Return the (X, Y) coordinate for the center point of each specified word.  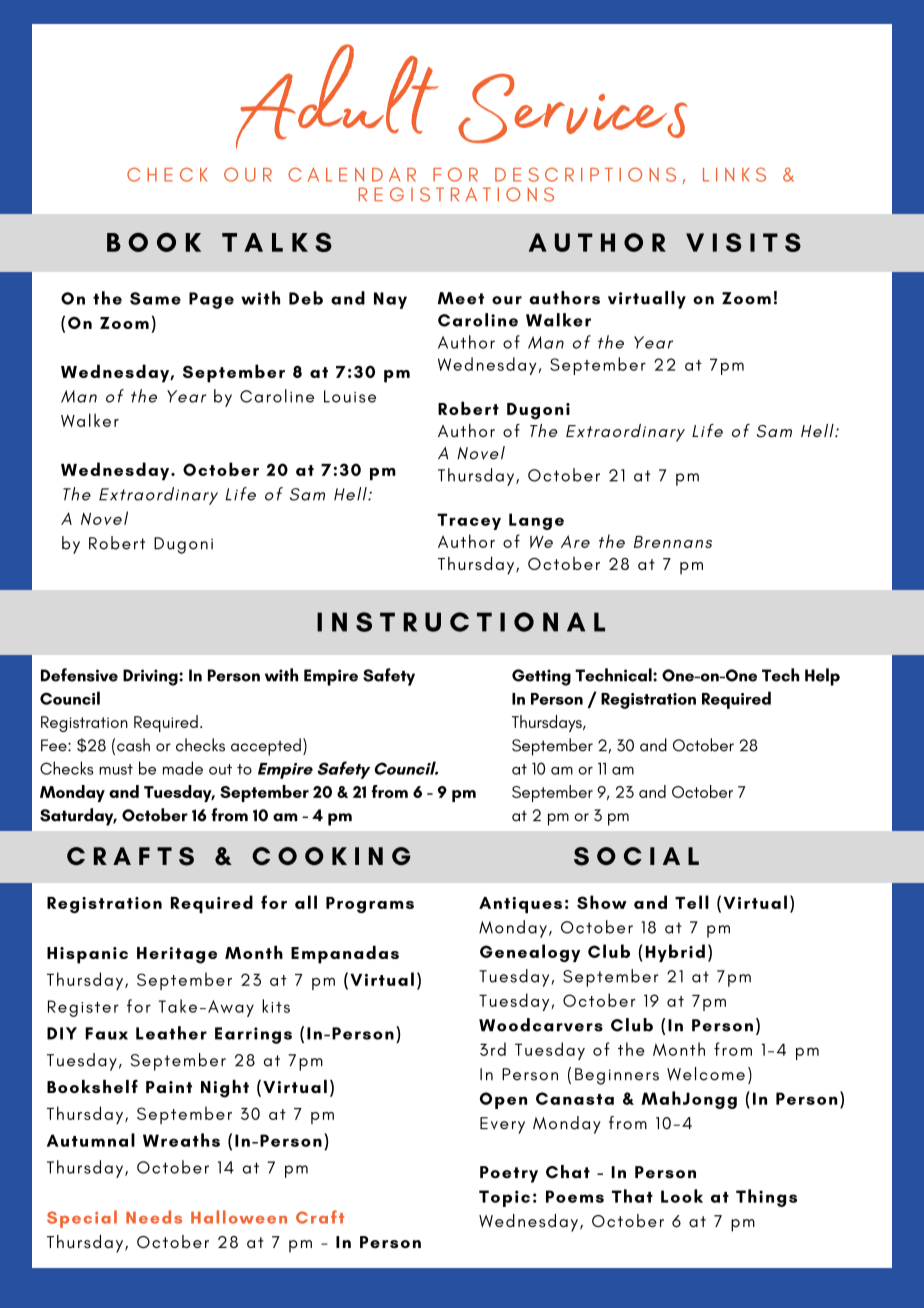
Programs (370, 905)
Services (572, 108)
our (507, 300)
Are (575, 541)
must (116, 769)
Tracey (469, 521)
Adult (337, 96)
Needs (154, 1217)
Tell (692, 902)
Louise (350, 396)
